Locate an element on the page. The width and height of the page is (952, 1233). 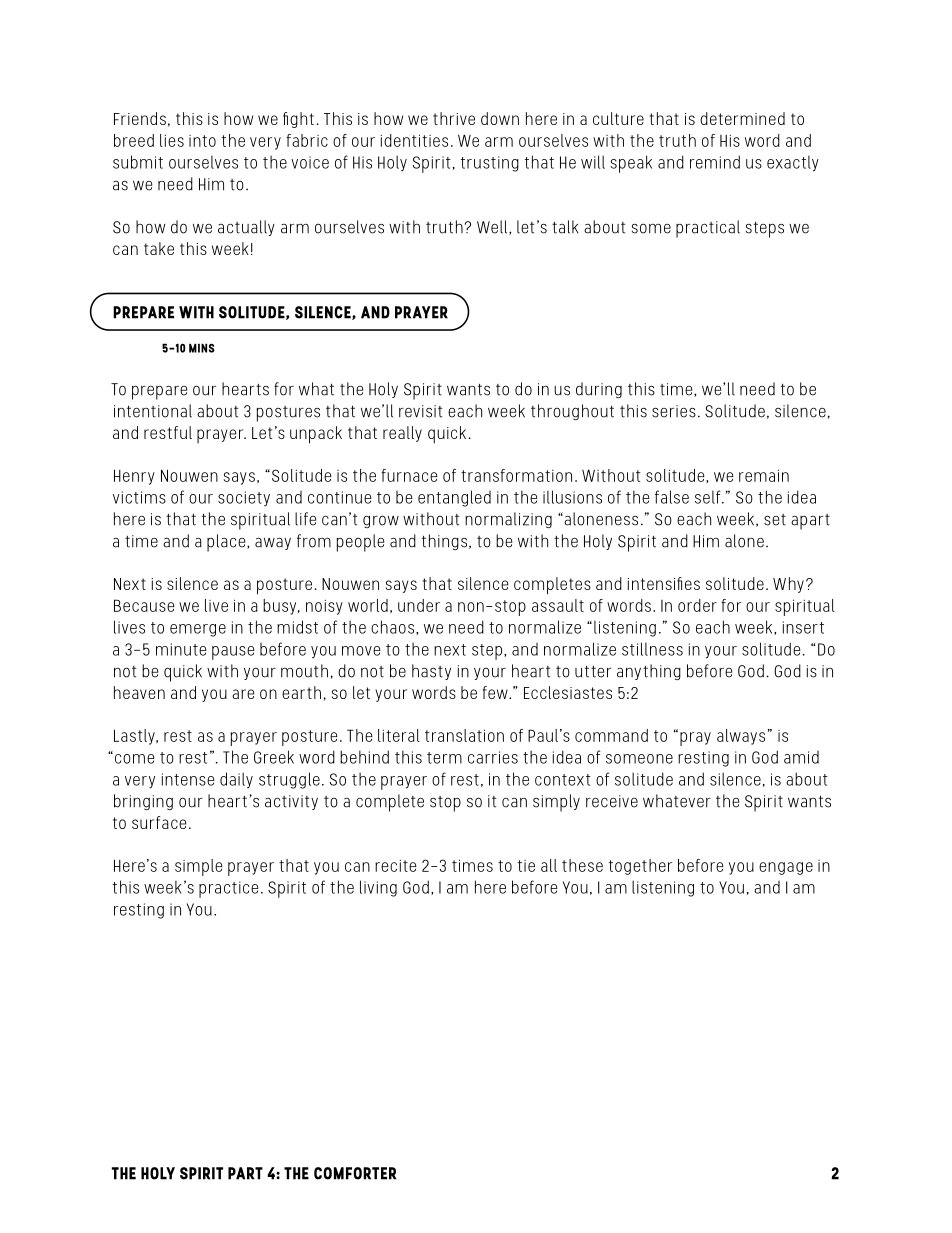
carries is located at coordinates (493, 757).
